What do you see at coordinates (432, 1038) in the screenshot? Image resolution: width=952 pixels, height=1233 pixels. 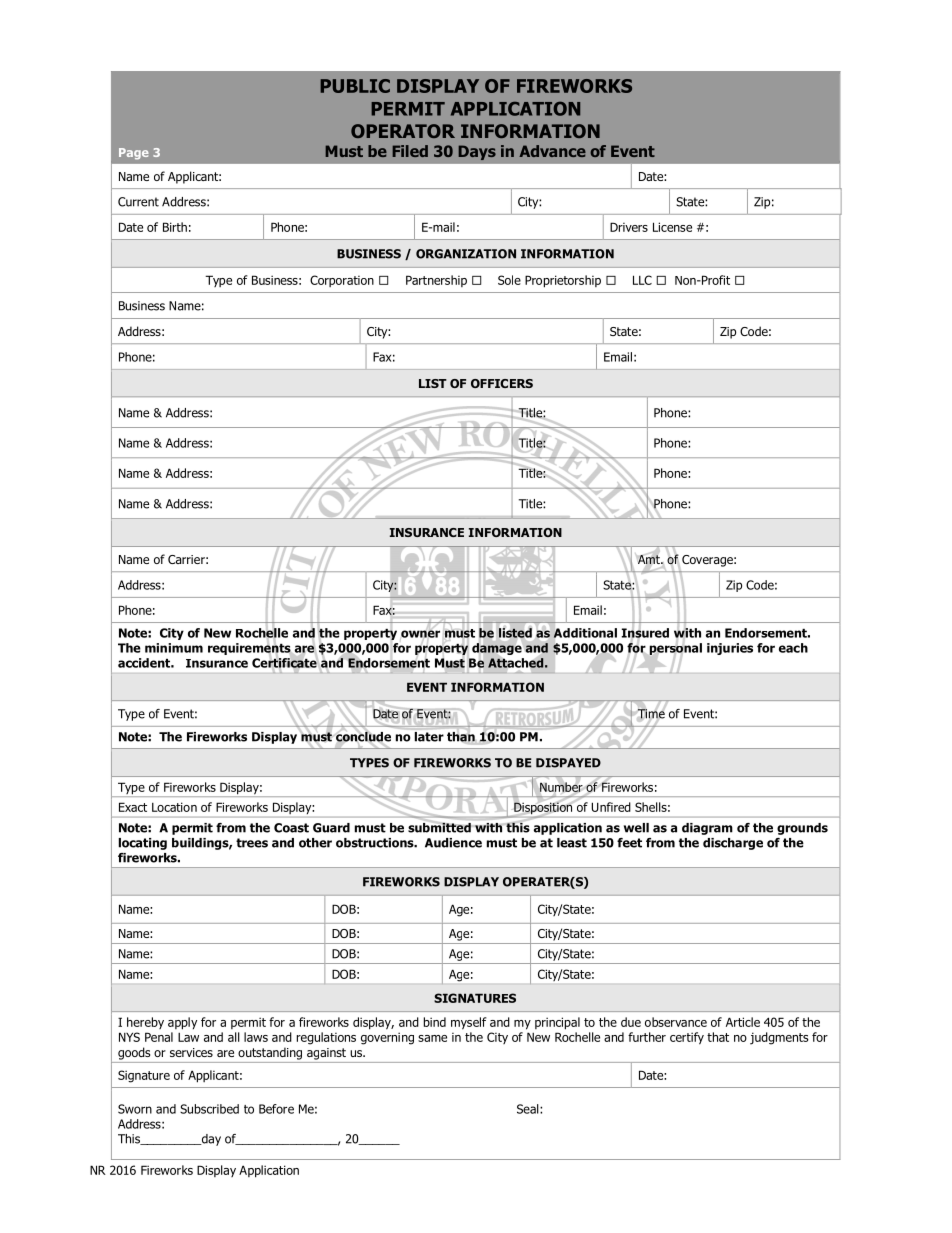 I see `same` at bounding box center [432, 1038].
